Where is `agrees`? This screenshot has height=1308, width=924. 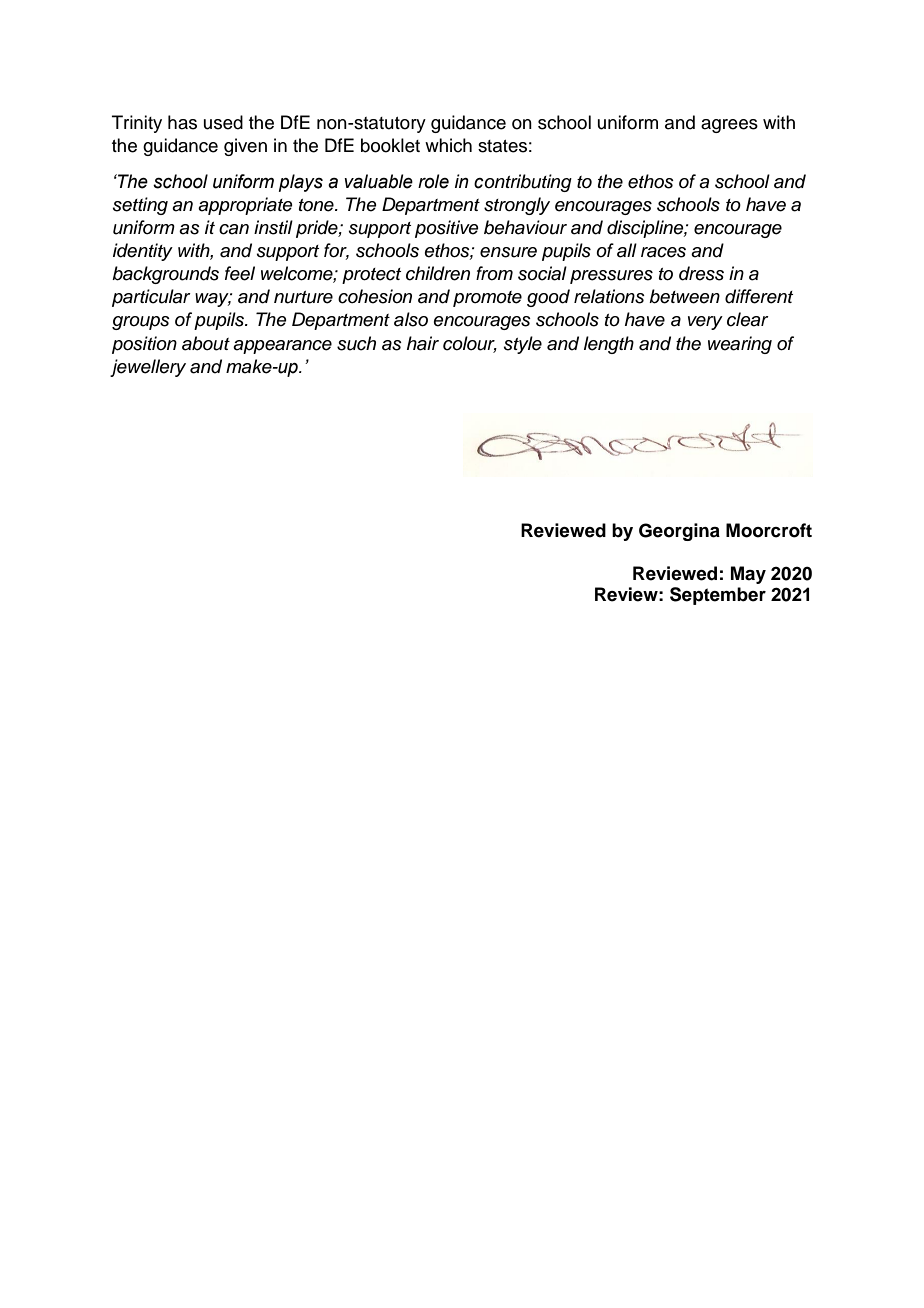 agrees is located at coordinates (729, 126).
